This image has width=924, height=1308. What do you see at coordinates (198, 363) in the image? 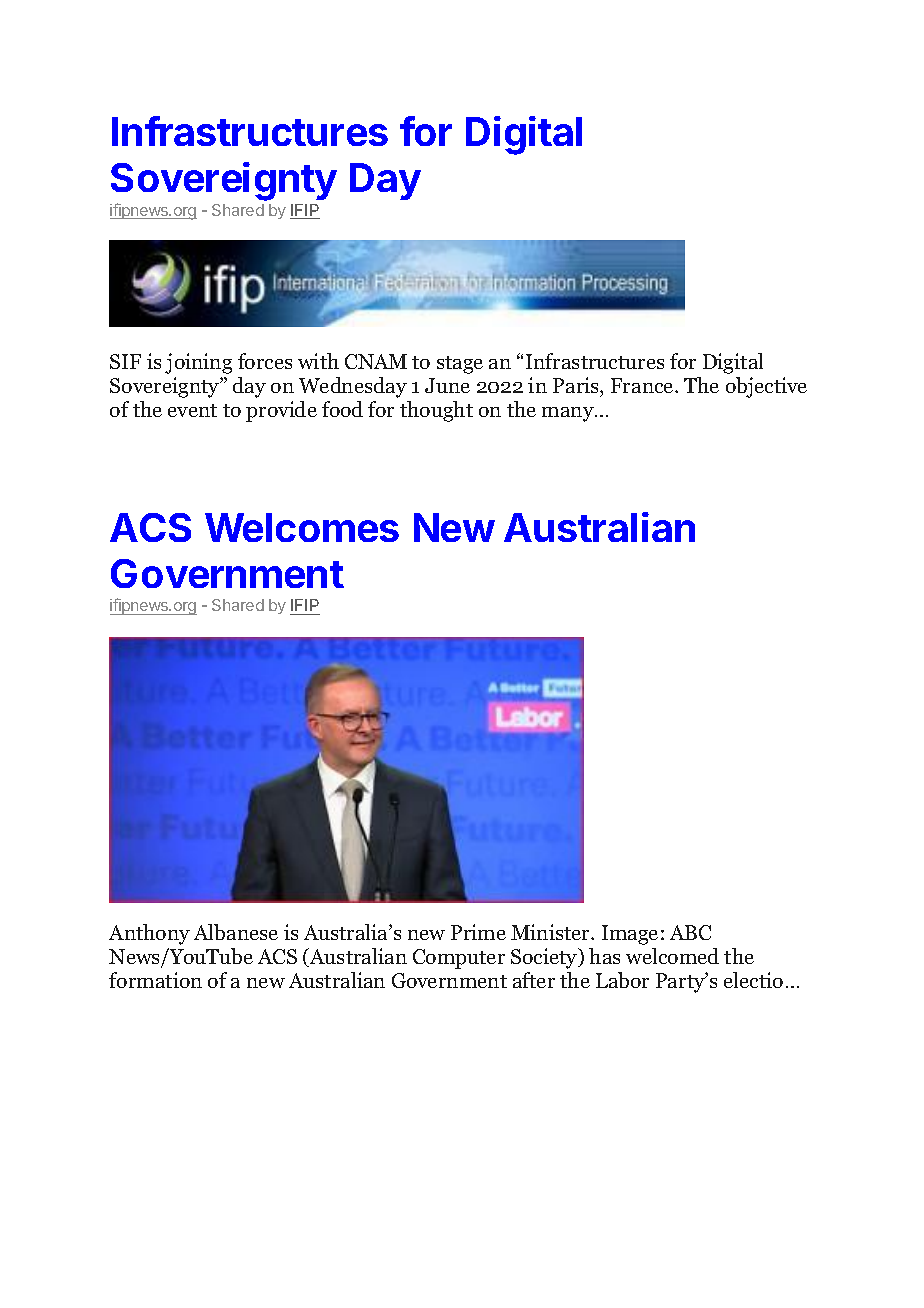
I see `joining` at bounding box center [198, 363].
